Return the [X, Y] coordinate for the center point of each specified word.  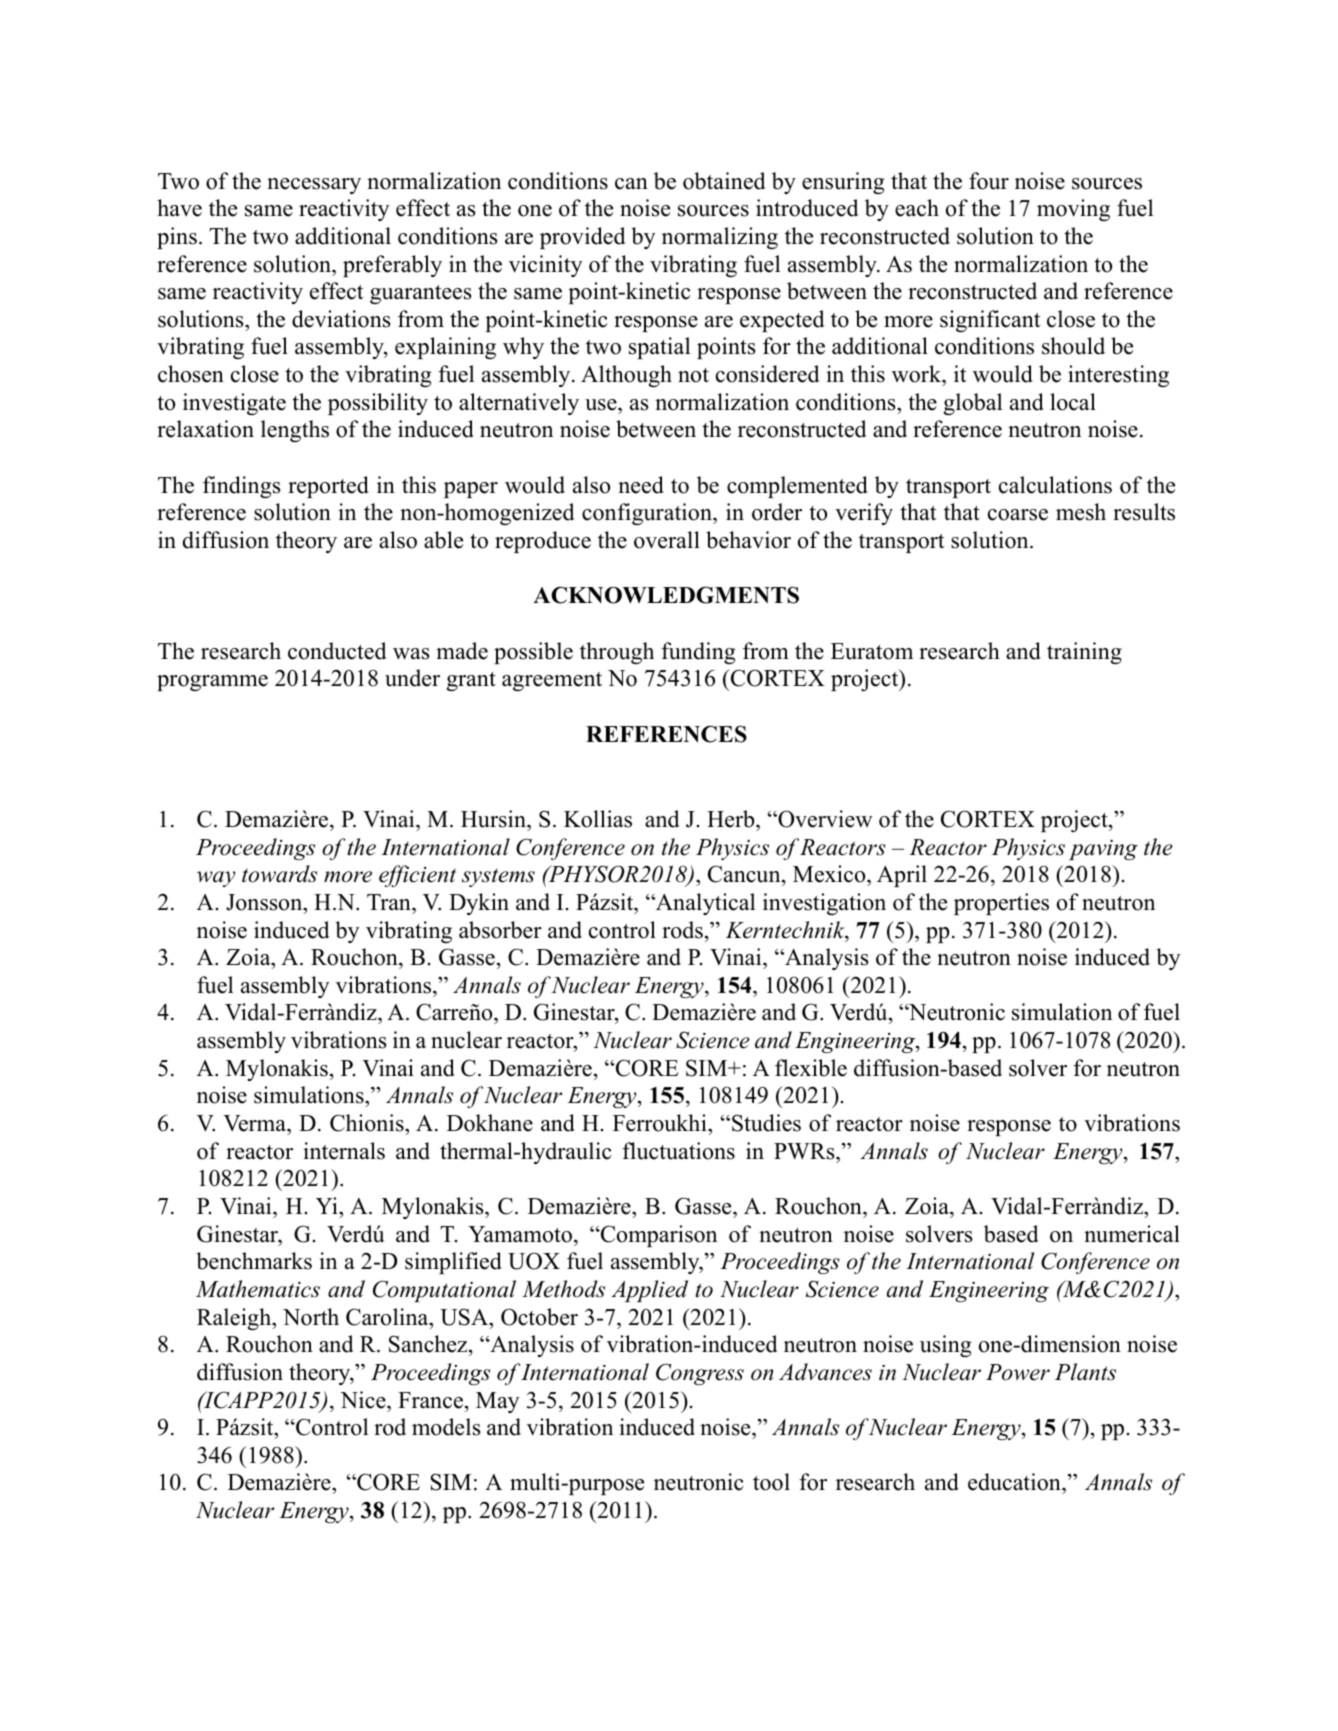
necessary [314, 186]
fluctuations [678, 1151]
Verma [255, 1123]
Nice [364, 1400]
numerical [1132, 1234]
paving [1103, 849]
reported [328, 487]
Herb [732, 819]
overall [667, 540]
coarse [1018, 515]
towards [279, 874]
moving [1073, 210]
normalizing [720, 238]
